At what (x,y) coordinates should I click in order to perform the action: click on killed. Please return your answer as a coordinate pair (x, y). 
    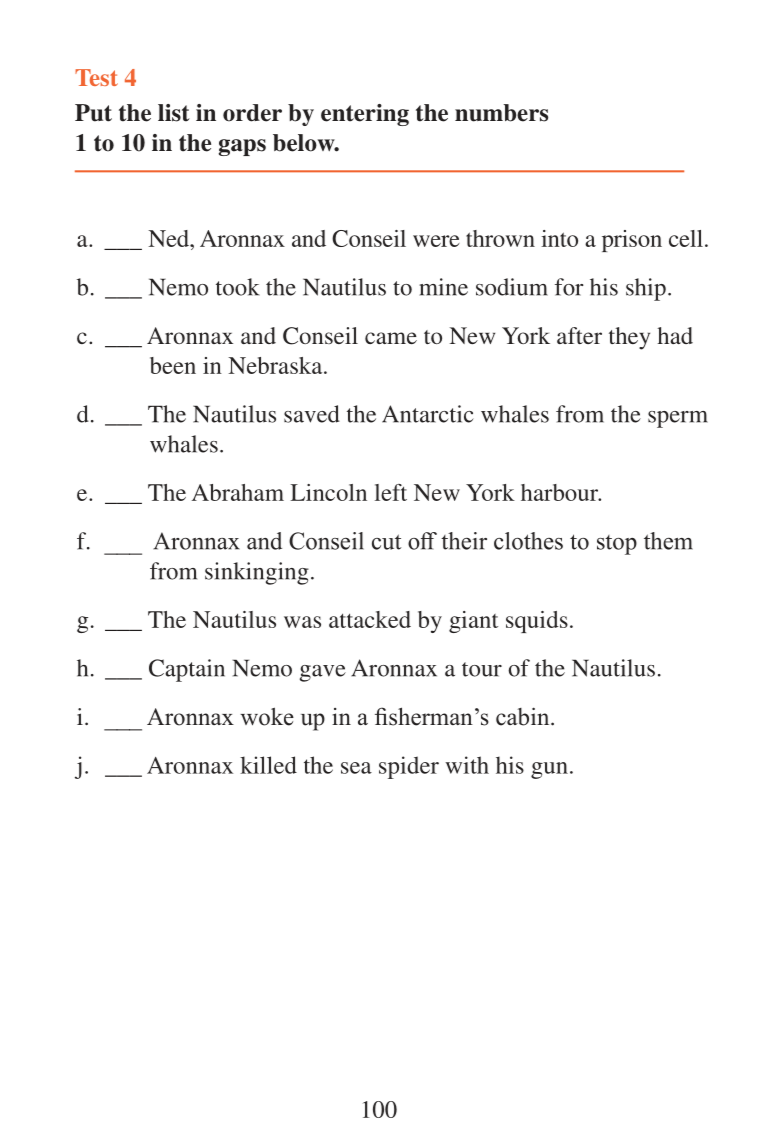
    Looking at the image, I should click on (268, 765).
